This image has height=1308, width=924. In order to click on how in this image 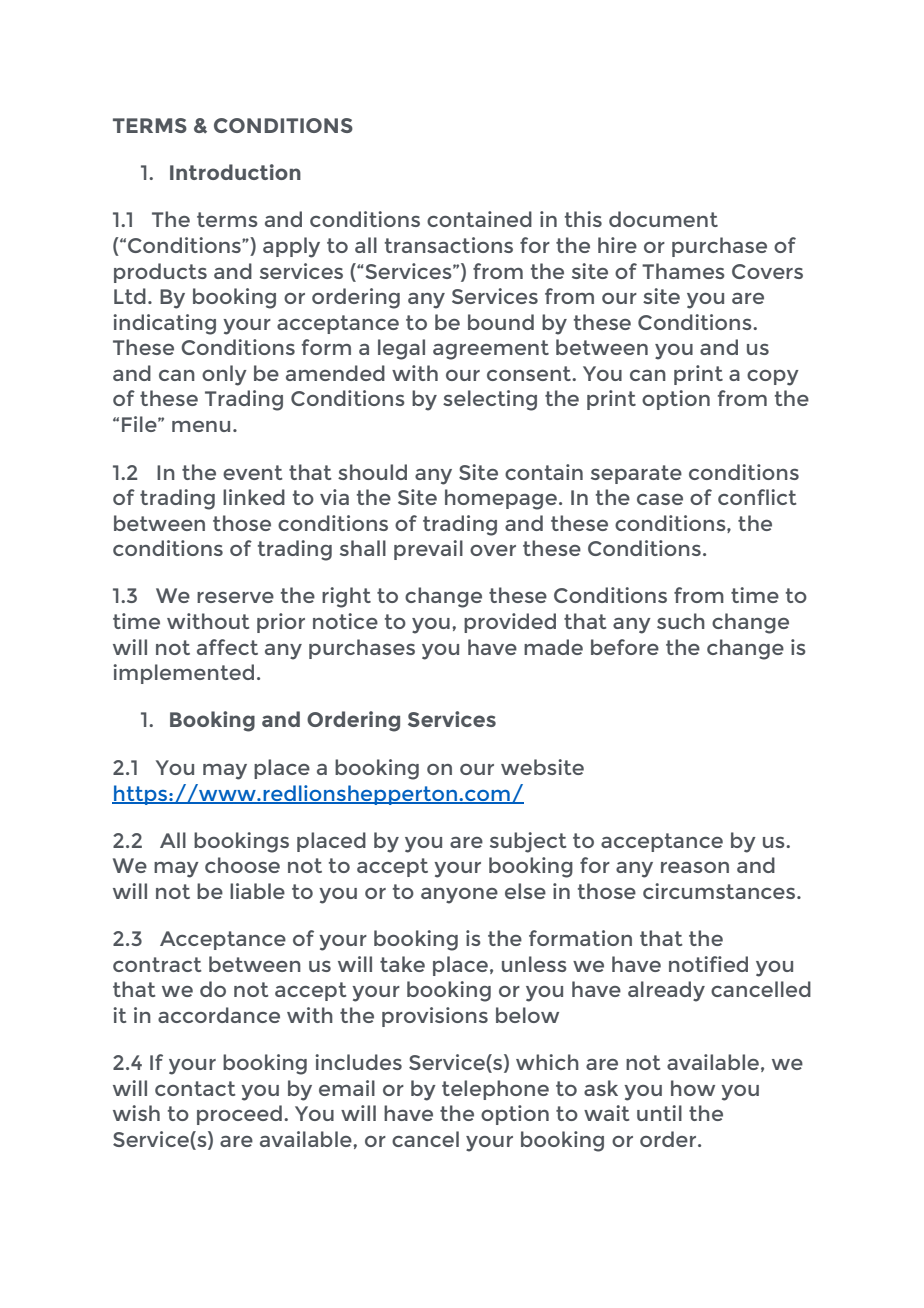, I will do `click(693, 1088)`.
